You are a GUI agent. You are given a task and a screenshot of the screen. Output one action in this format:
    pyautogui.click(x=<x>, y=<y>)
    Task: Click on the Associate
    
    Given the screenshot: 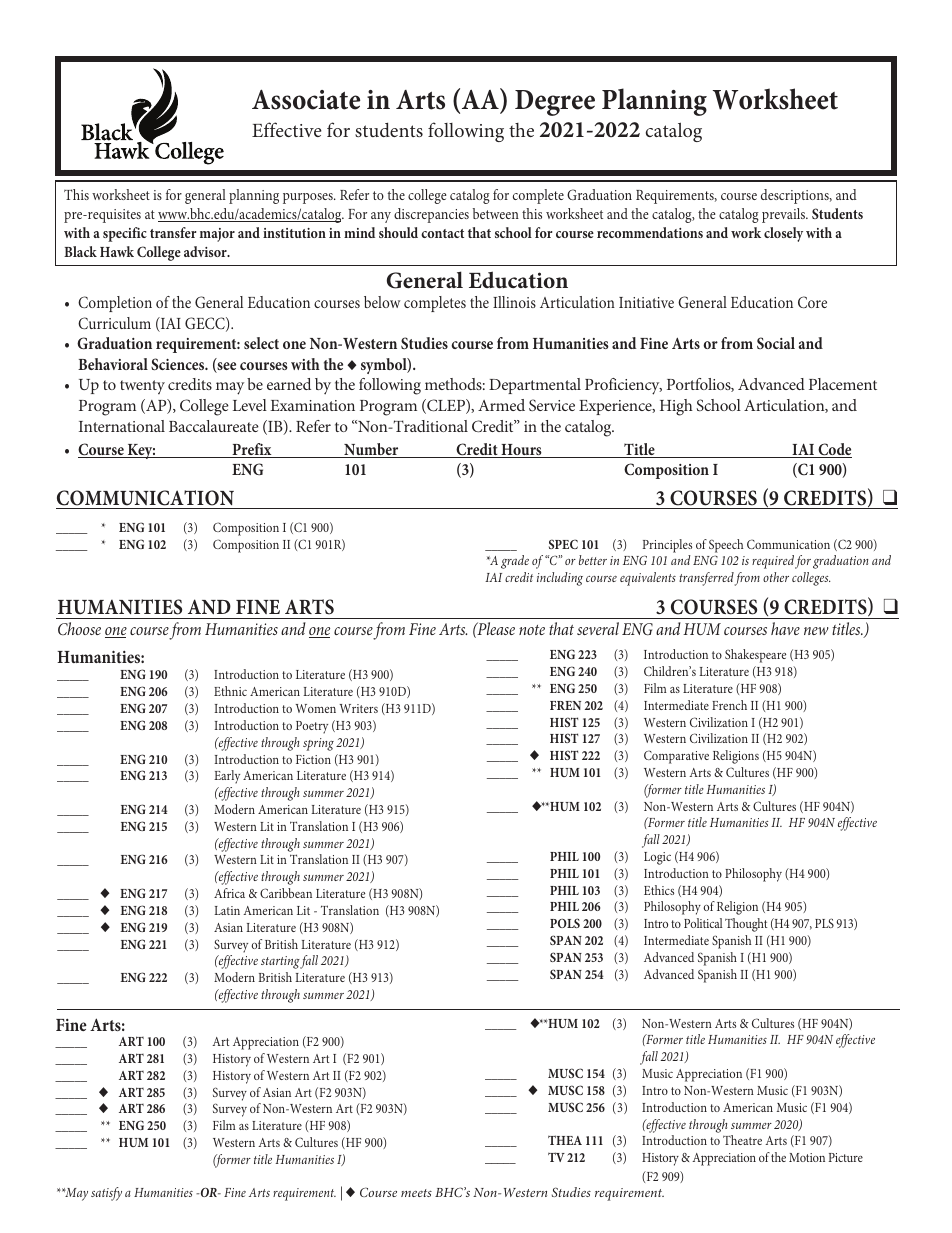 What is the action you would take?
    pyautogui.click(x=306, y=99)
